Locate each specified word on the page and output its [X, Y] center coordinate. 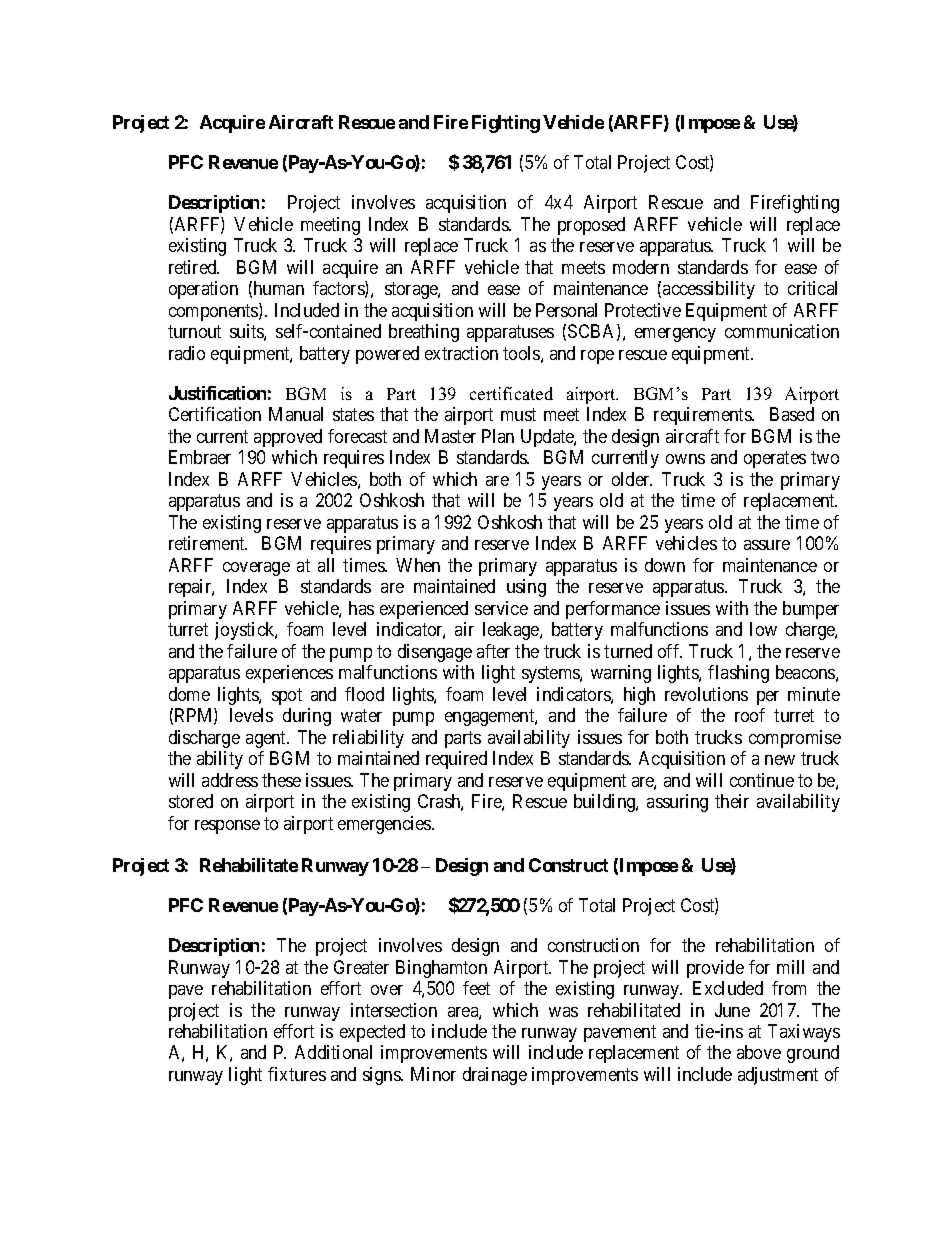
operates [775, 460]
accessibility [709, 290]
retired [194, 267]
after [493, 651]
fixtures [297, 1074]
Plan [498, 436]
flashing [738, 674]
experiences [289, 674]
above [759, 1052]
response [227, 827]
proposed [591, 226]
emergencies [385, 825]
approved [288, 438]
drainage [495, 1076]
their [732, 801]
